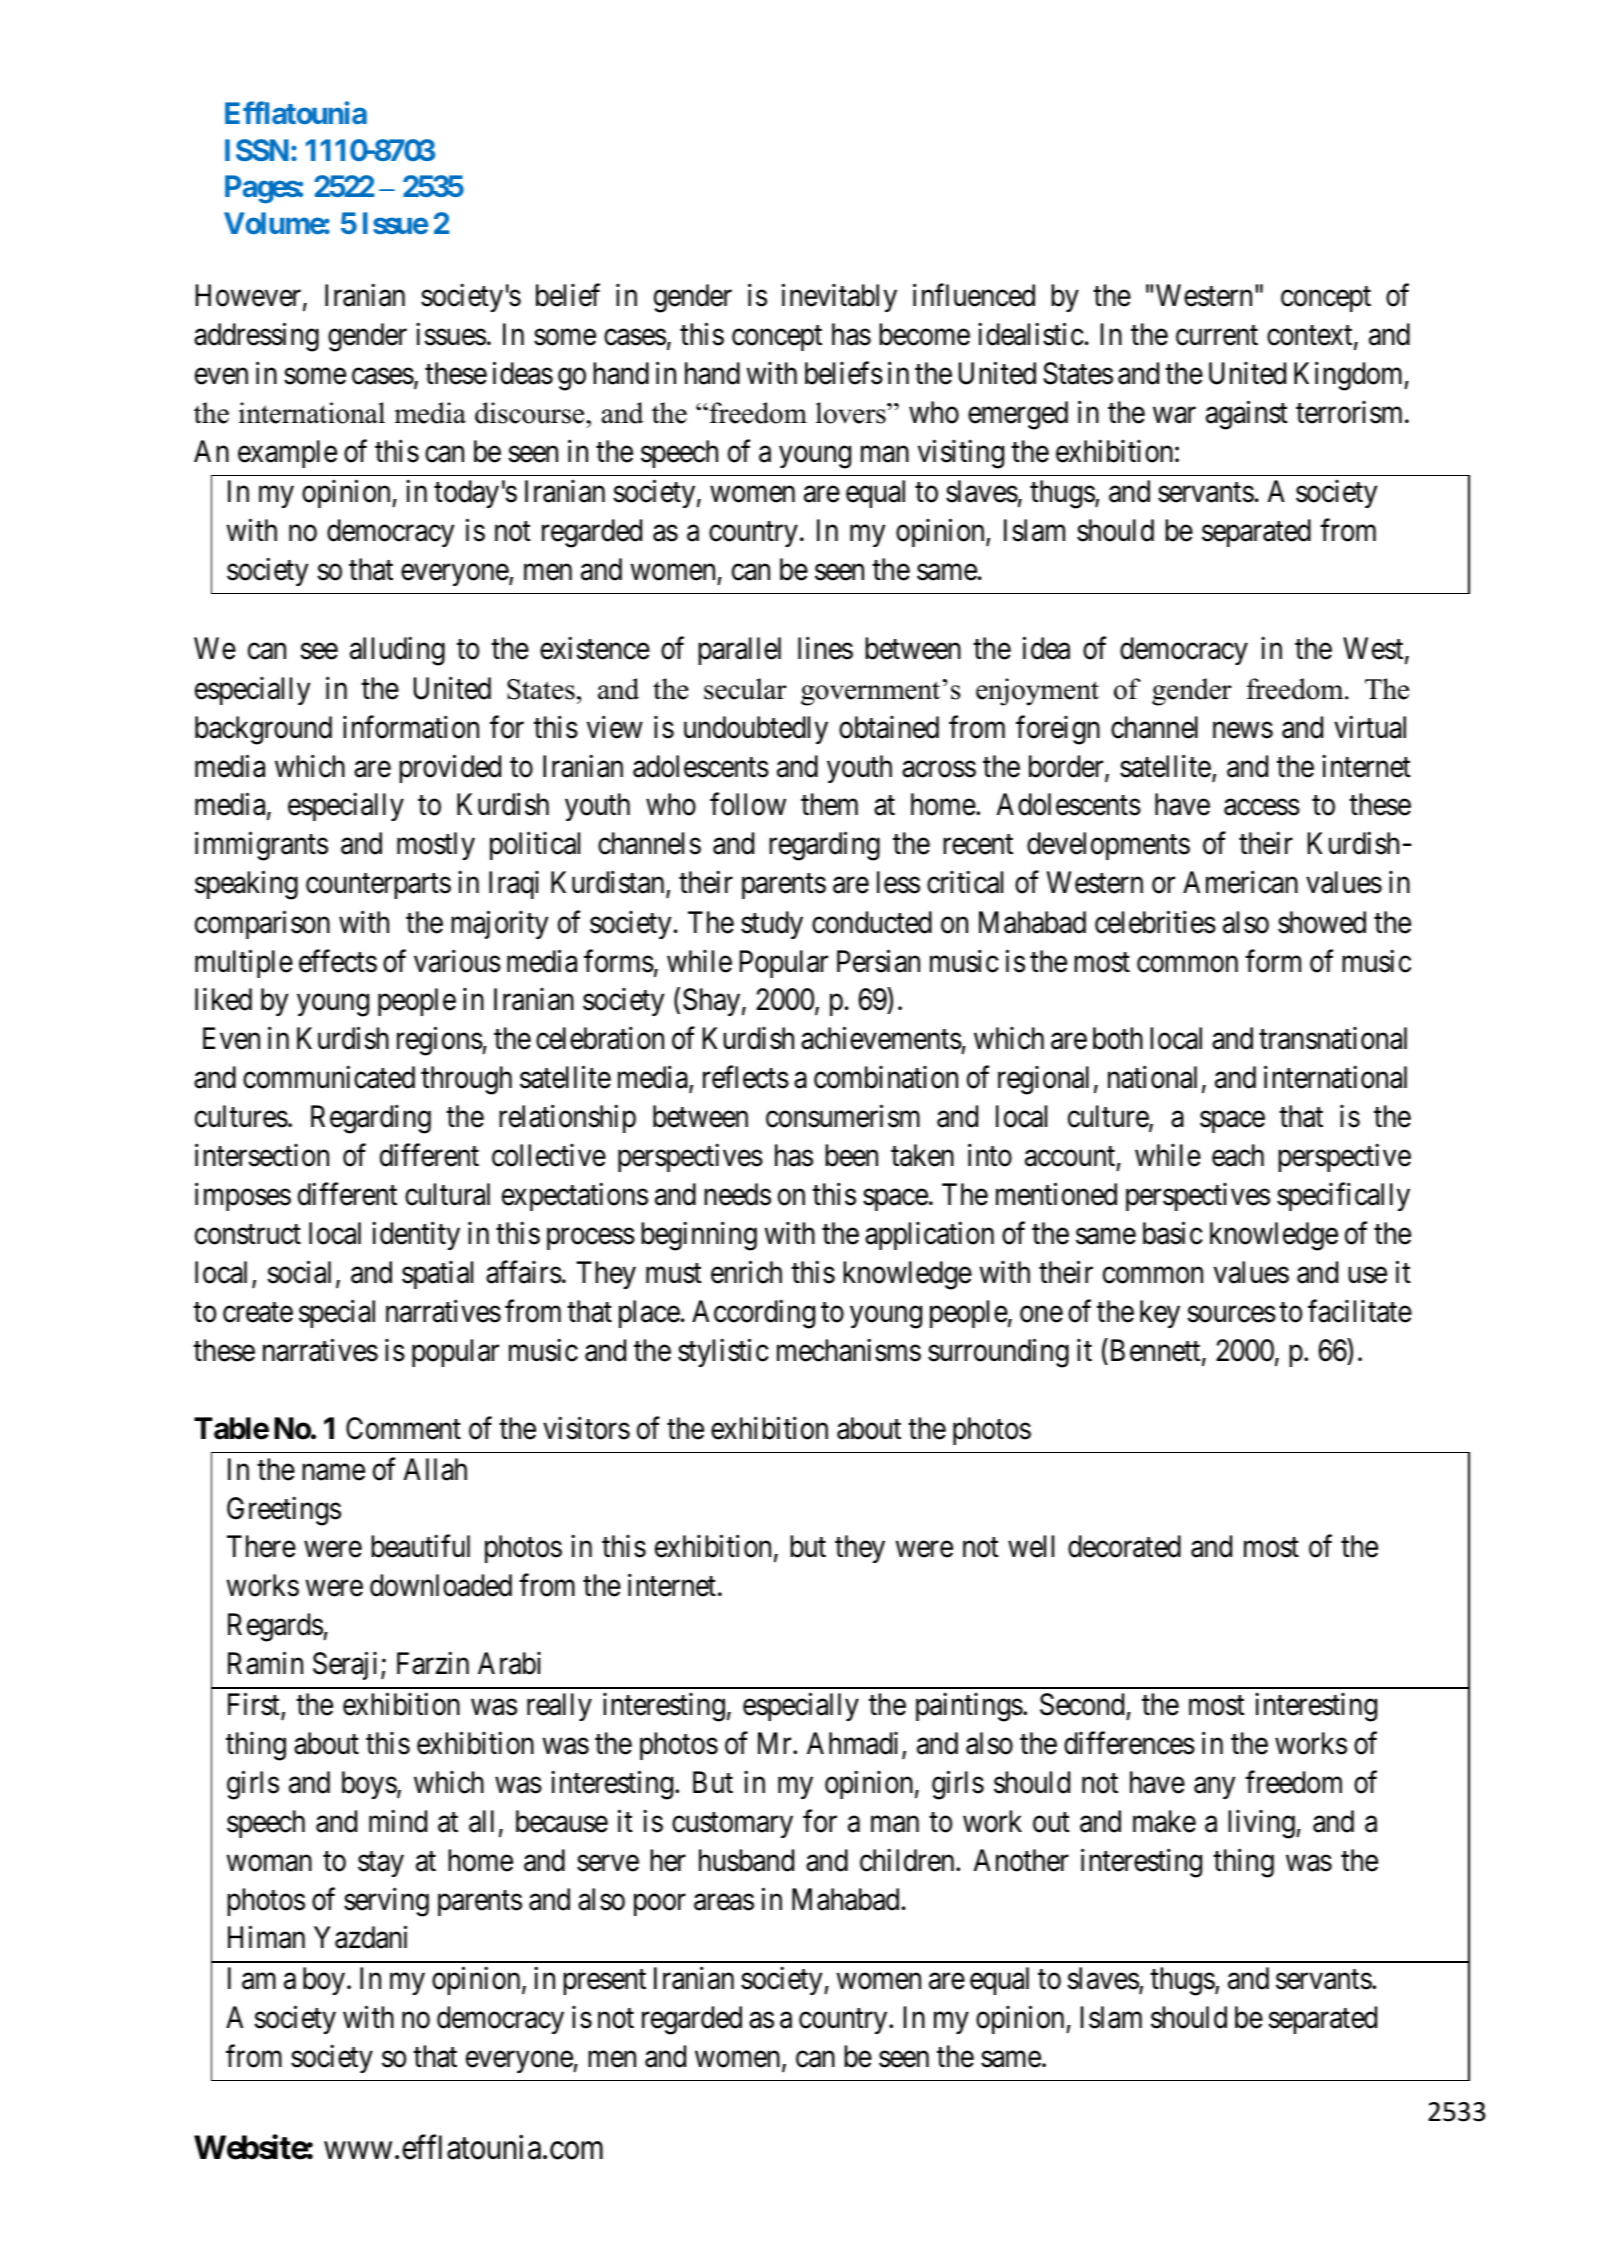 The image size is (1601, 2264). I want to click on ISSN, so click(257, 150).
